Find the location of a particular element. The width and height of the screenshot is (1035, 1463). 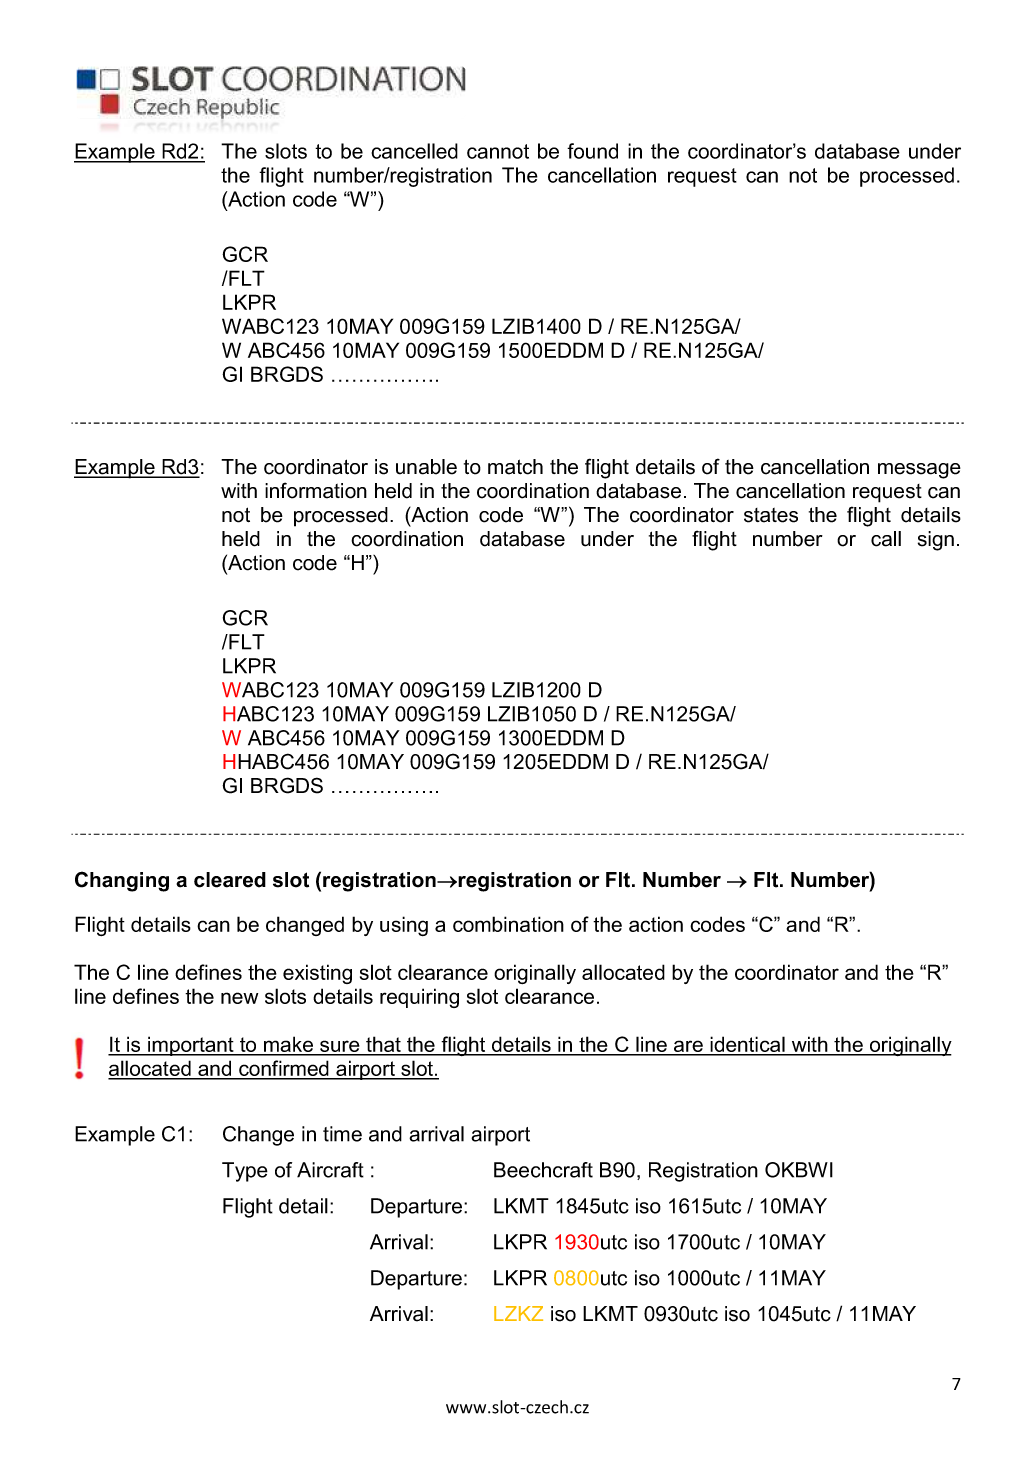

found is located at coordinates (592, 151).
